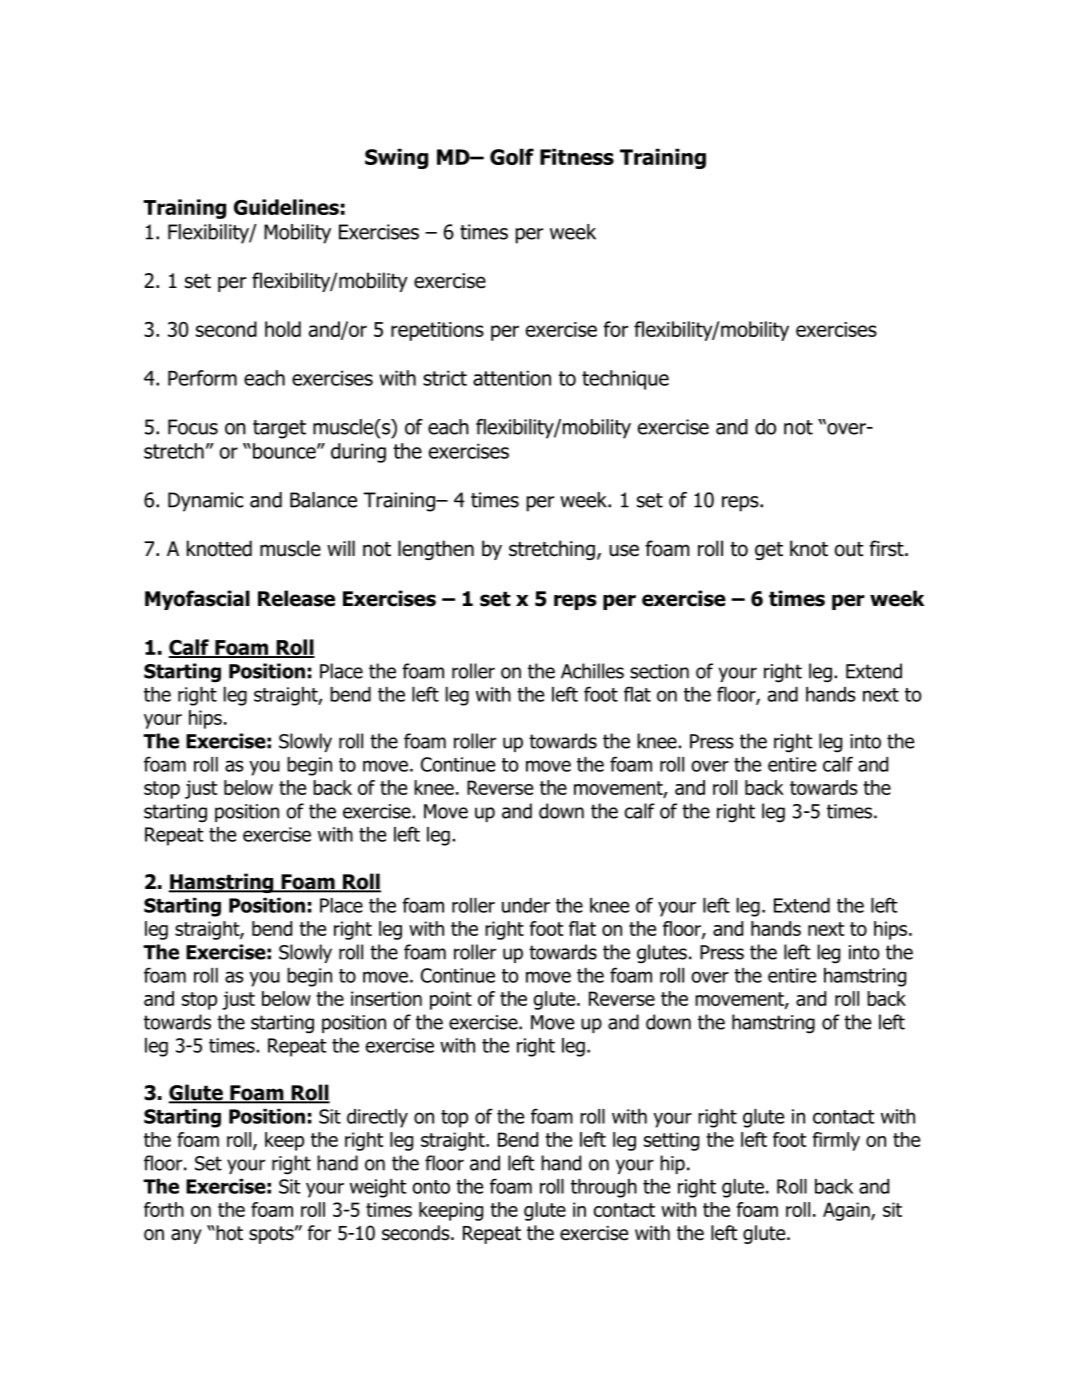 The height and width of the screenshot is (1387, 1072). What do you see at coordinates (164, 1209) in the screenshot?
I see `forth` at bounding box center [164, 1209].
